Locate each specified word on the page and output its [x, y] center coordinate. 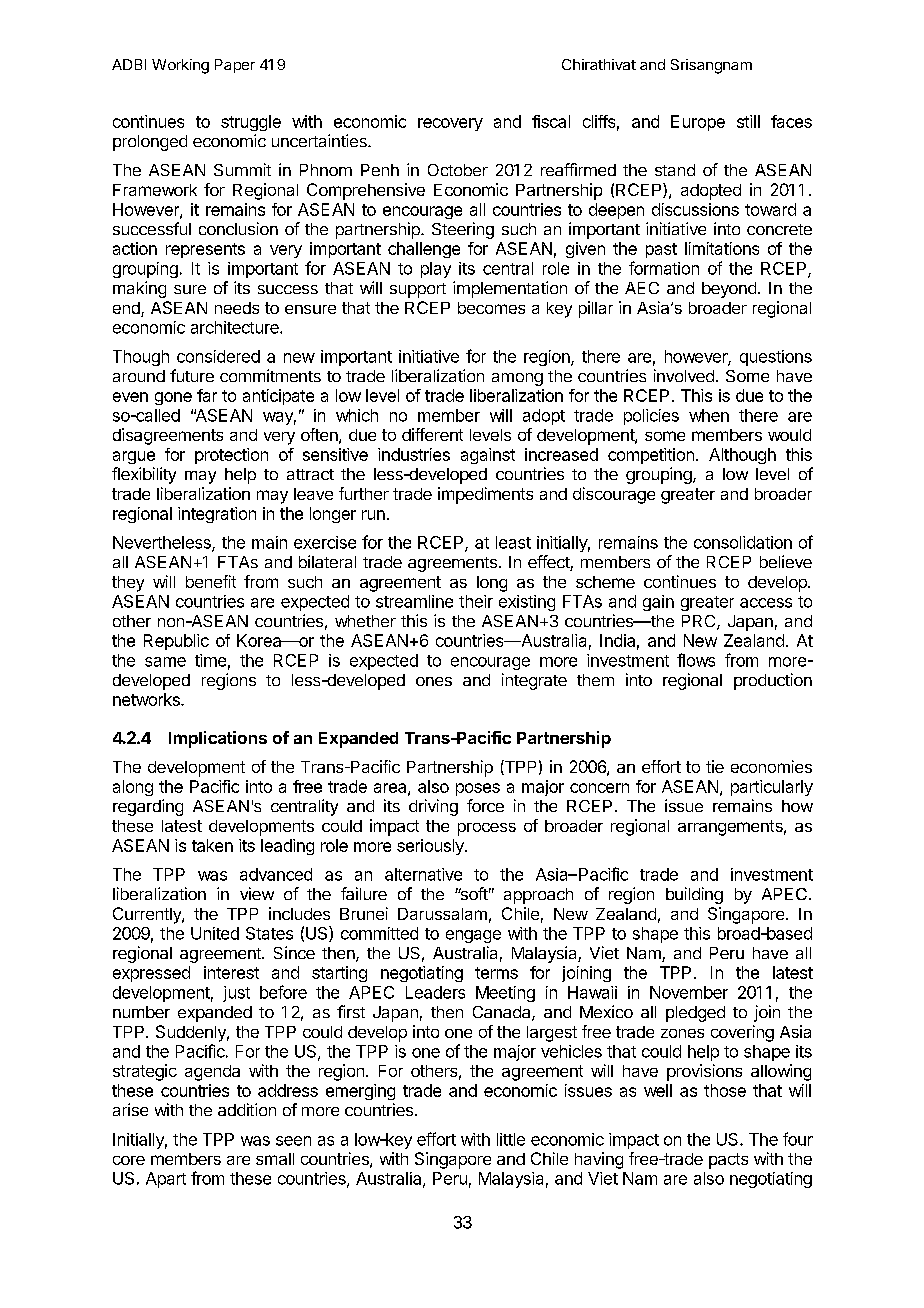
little [511, 1139]
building [694, 895]
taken [212, 845]
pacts [728, 1161]
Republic [176, 642]
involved [684, 375]
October [458, 170]
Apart [166, 1180]
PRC [700, 622]
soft [473, 893]
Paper [235, 66]
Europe [698, 123]
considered [218, 356]
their [476, 601]
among [517, 379]
